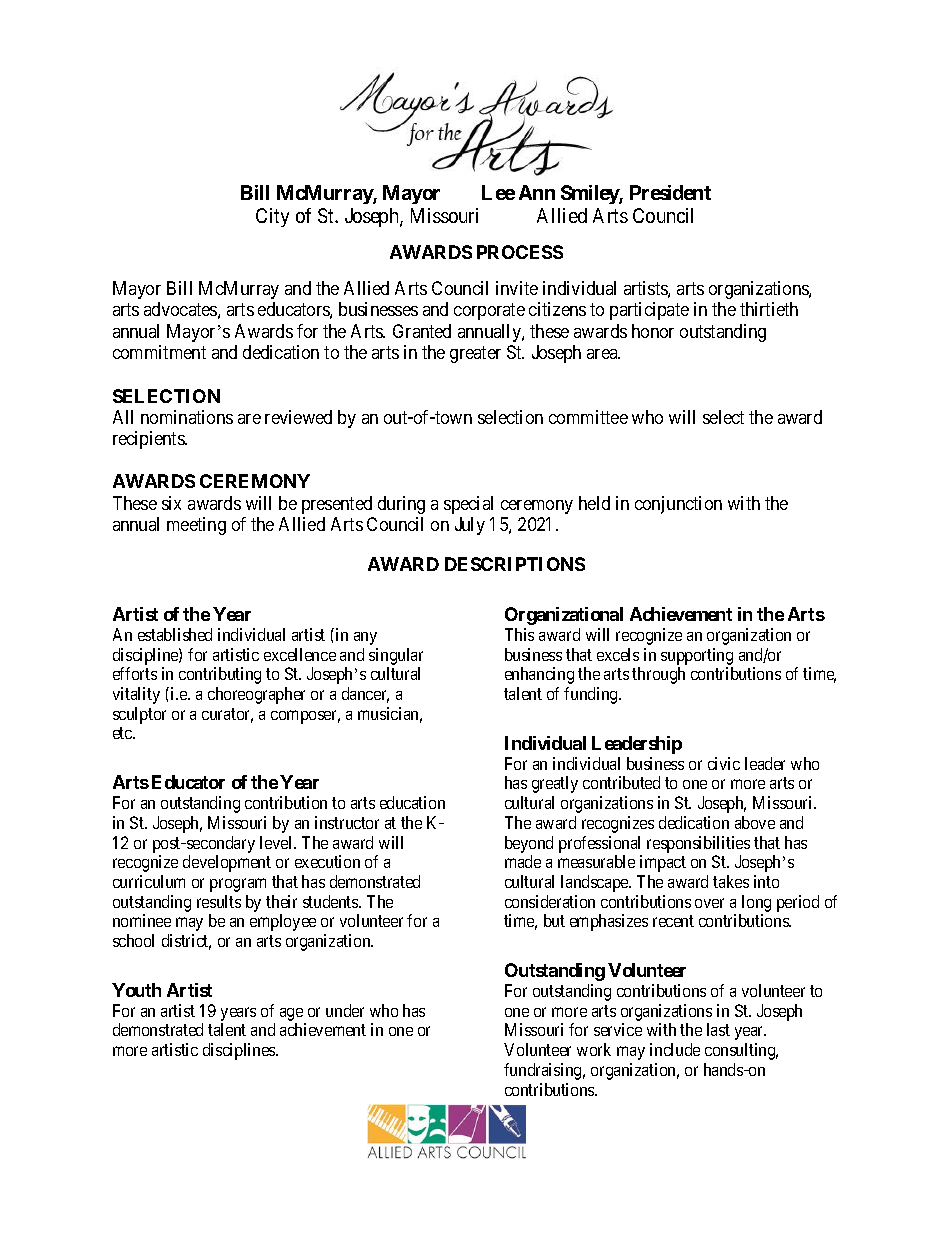 The height and width of the screenshot is (1233, 952). I want to click on PROCESS, so click(520, 252).
